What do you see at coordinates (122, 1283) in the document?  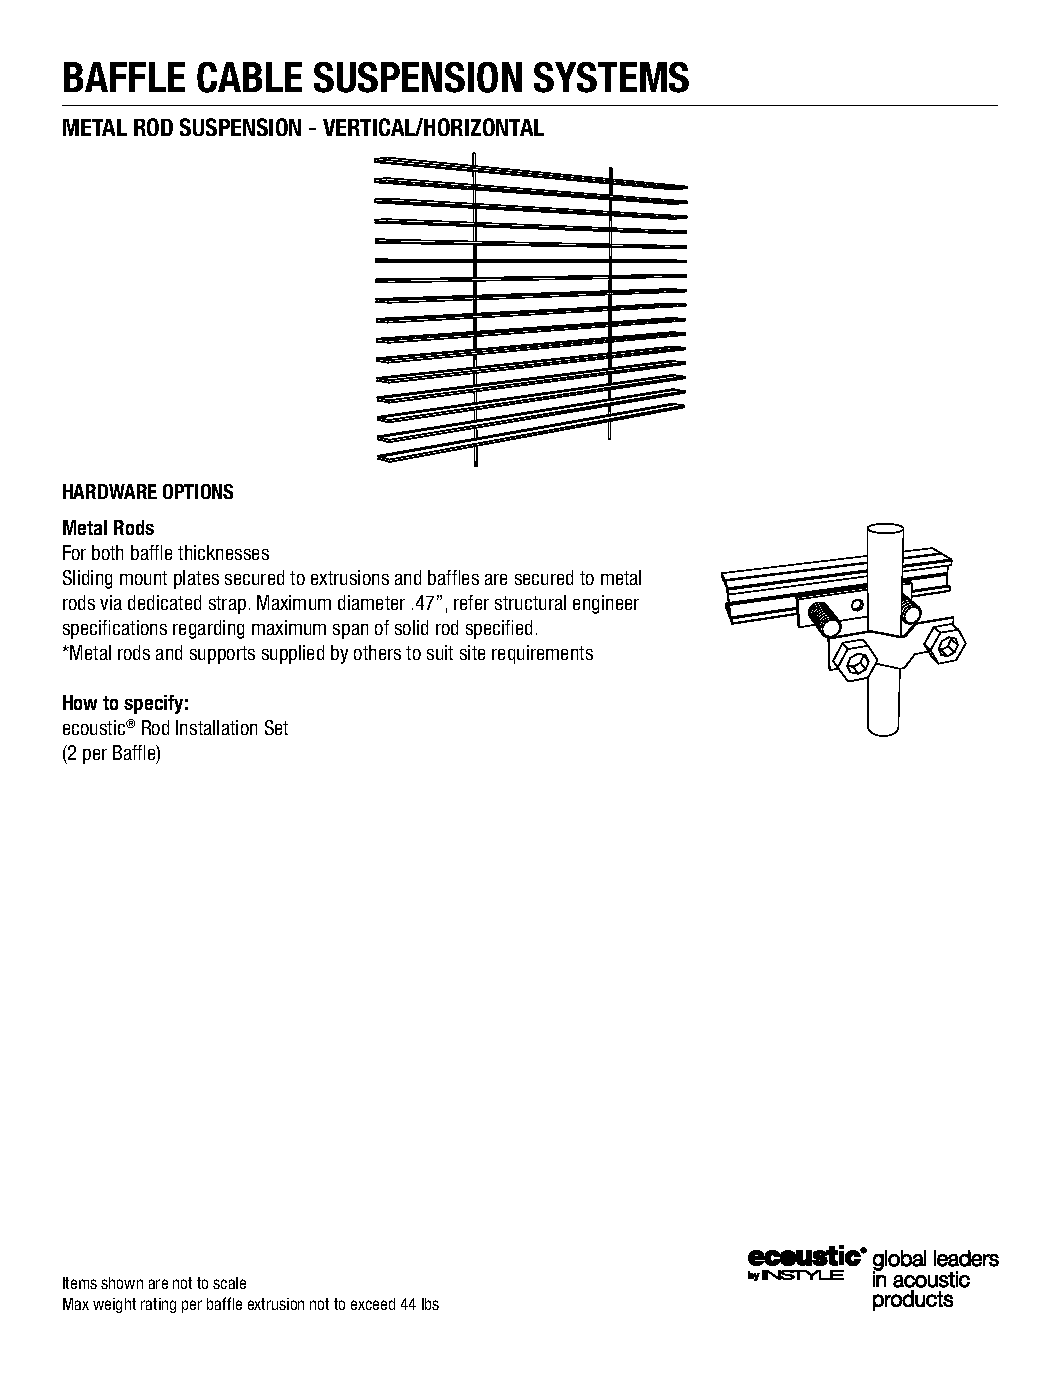 I see `shown` at bounding box center [122, 1283].
